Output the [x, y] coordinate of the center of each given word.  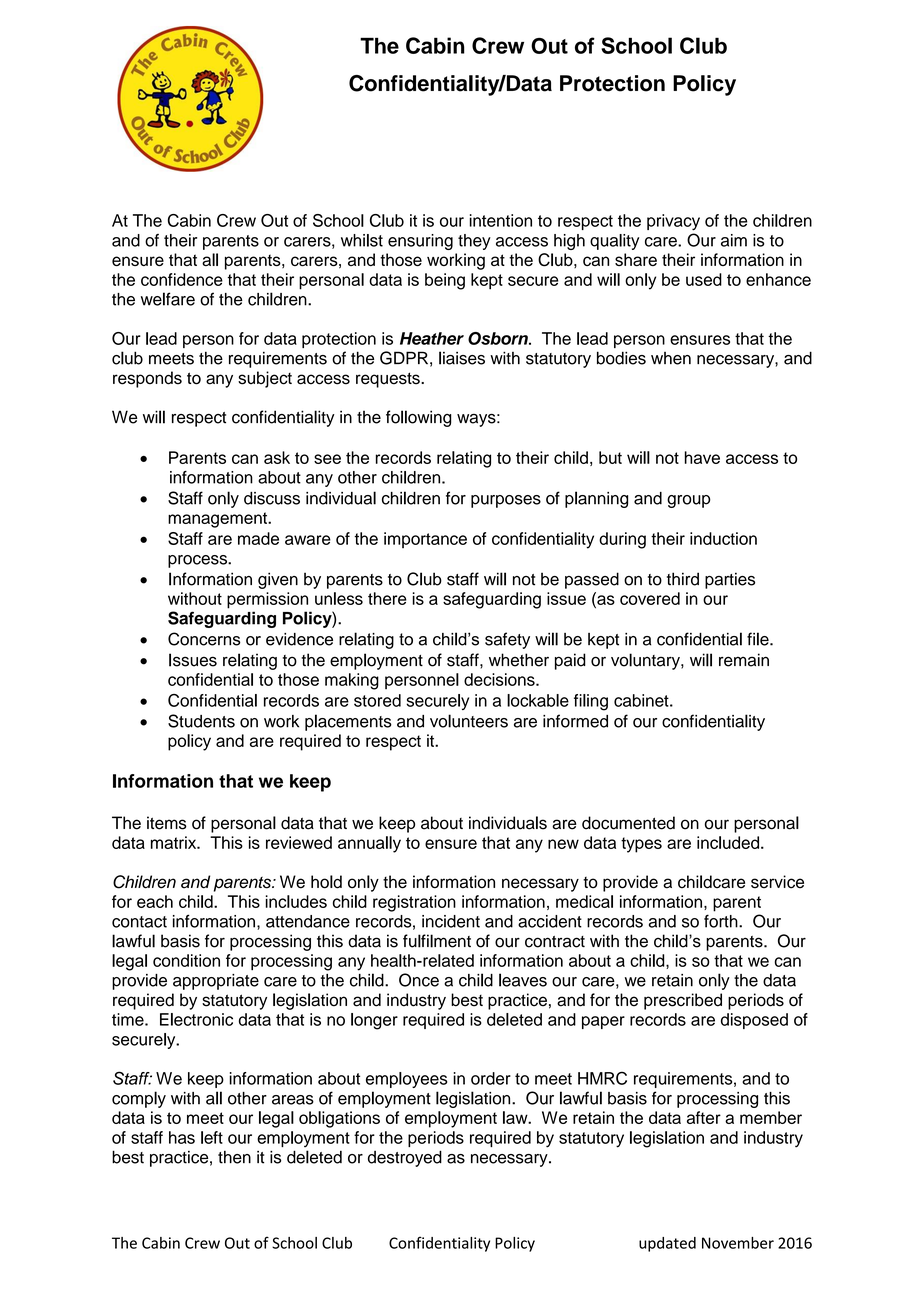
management [218, 520]
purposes [506, 501]
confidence [182, 279]
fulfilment [437, 941]
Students [201, 721]
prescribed [683, 1001]
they [474, 242]
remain [744, 660]
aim [734, 240]
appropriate [216, 982]
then [234, 1157]
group [689, 501]
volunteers [469, 721]
